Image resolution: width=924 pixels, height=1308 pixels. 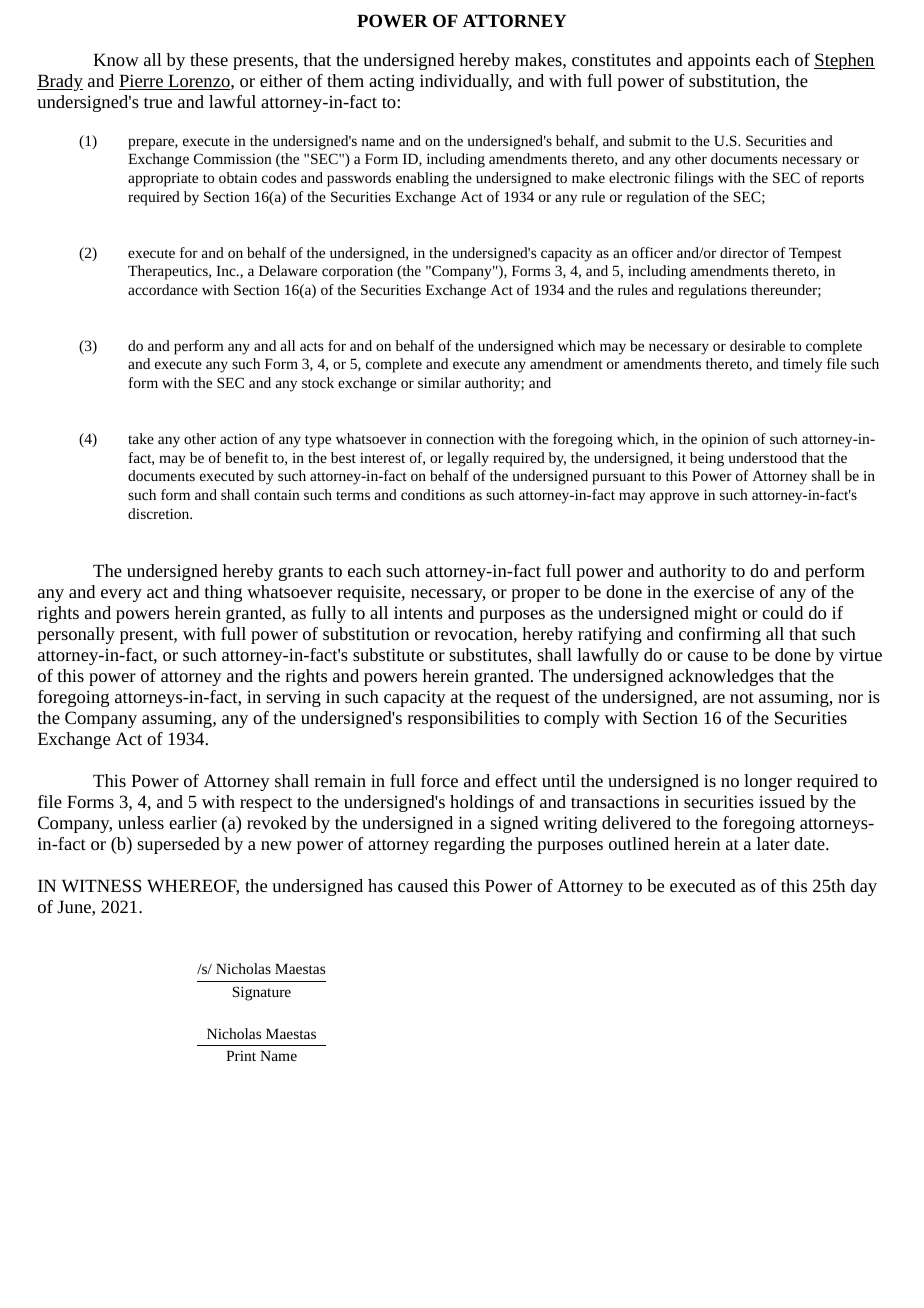 What do you see at coordinates (724, 591) in the screenshot?
I see `exercise` at bounding box center [724, 591].
